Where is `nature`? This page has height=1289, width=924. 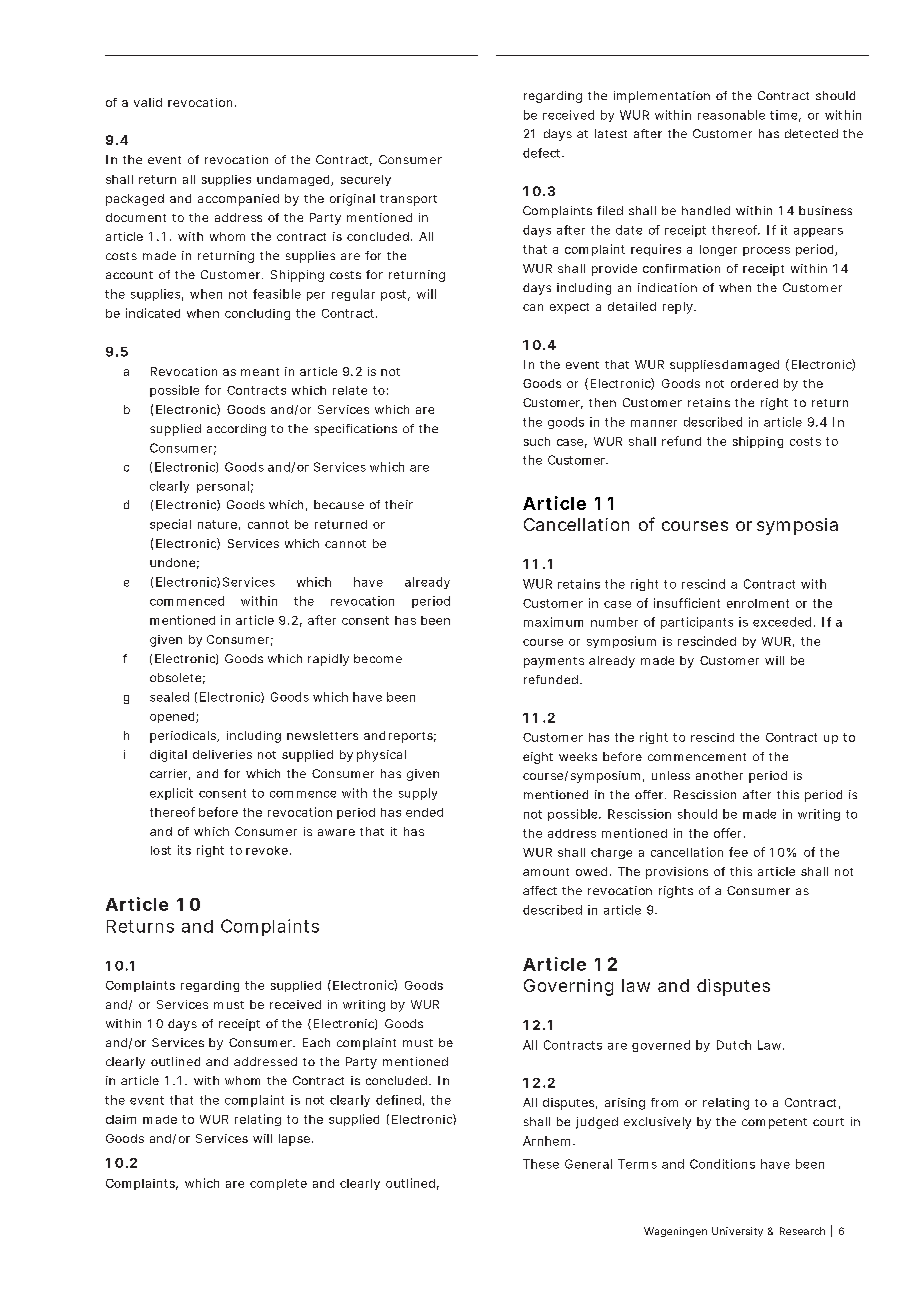
nature is located at coordinates (219, 525).
